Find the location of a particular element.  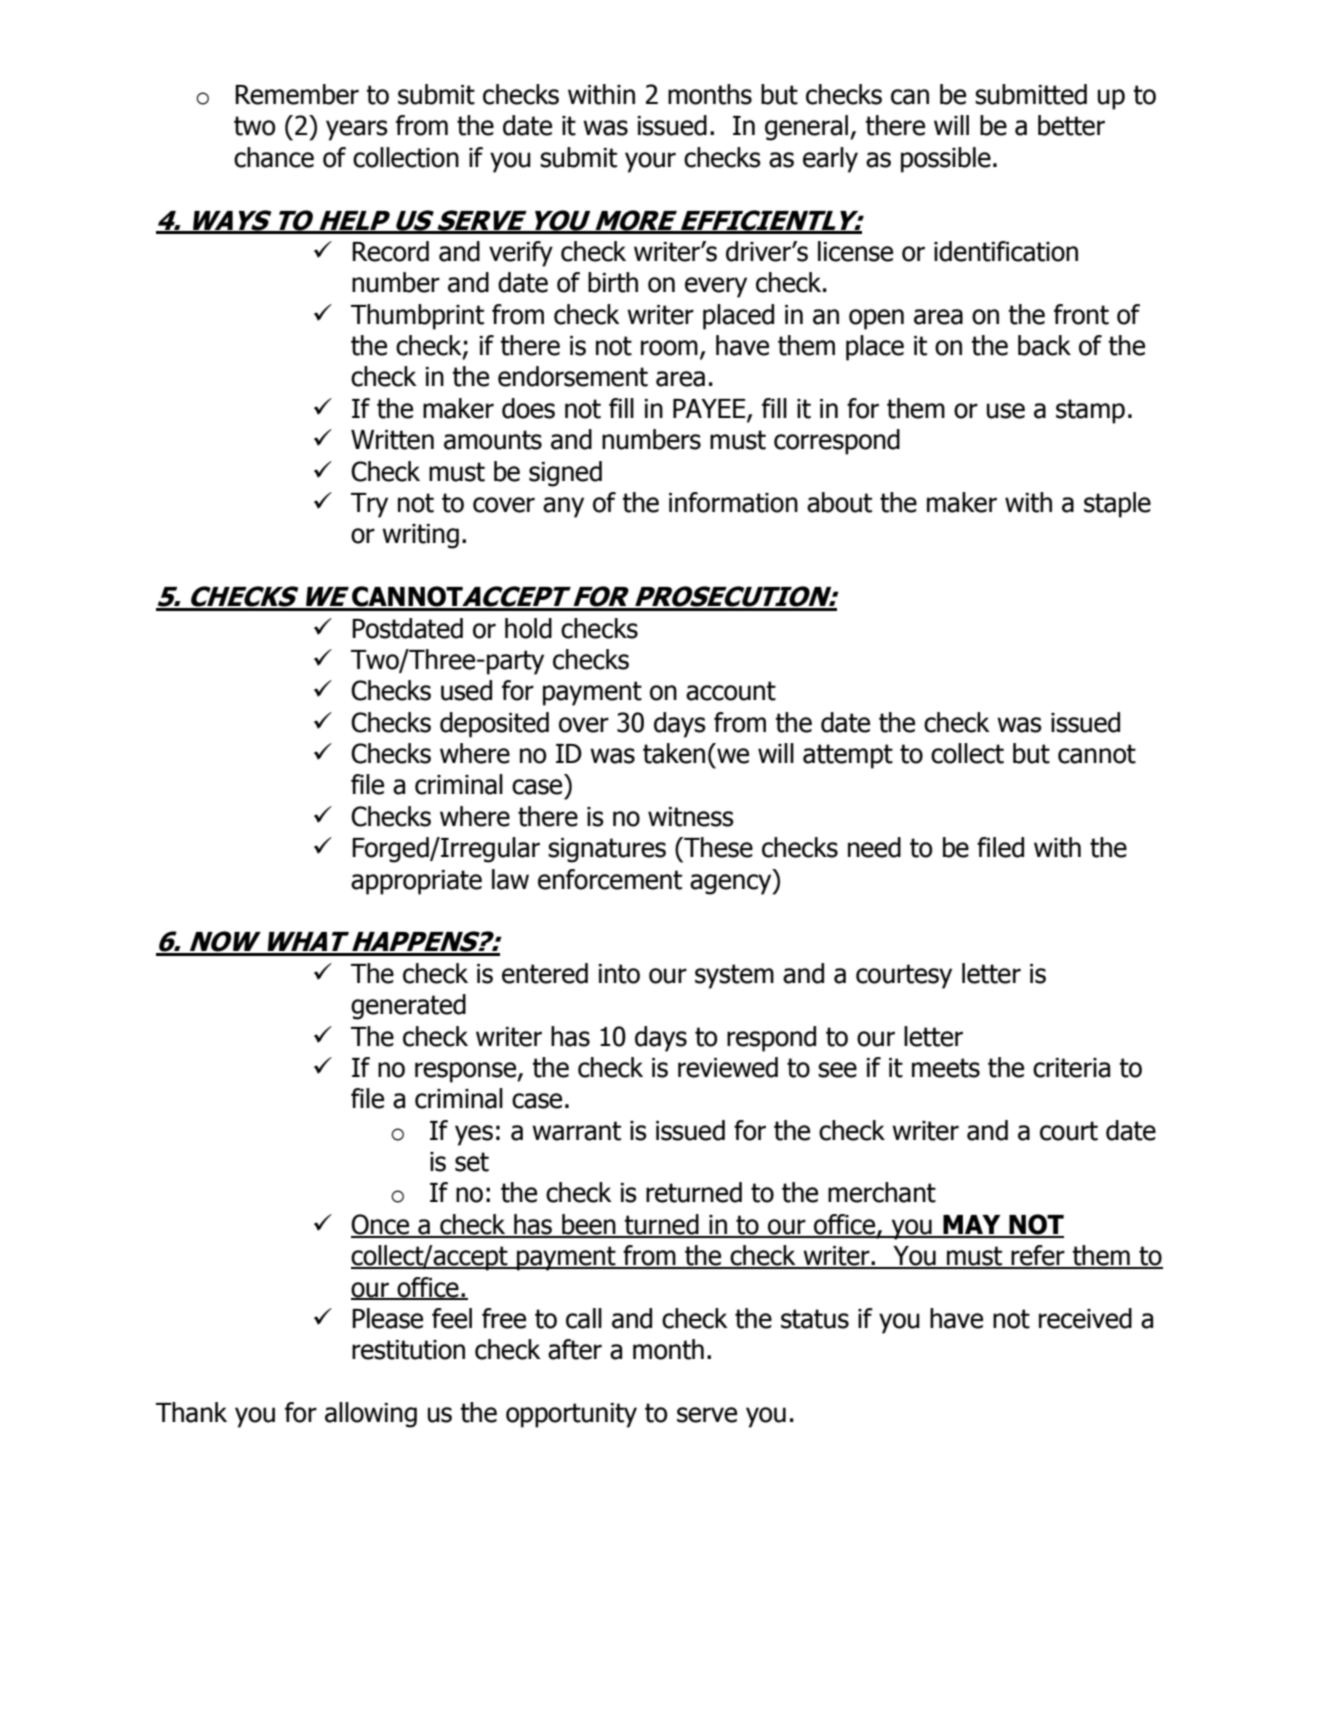

received is located at coordinates (1085, 1318).
